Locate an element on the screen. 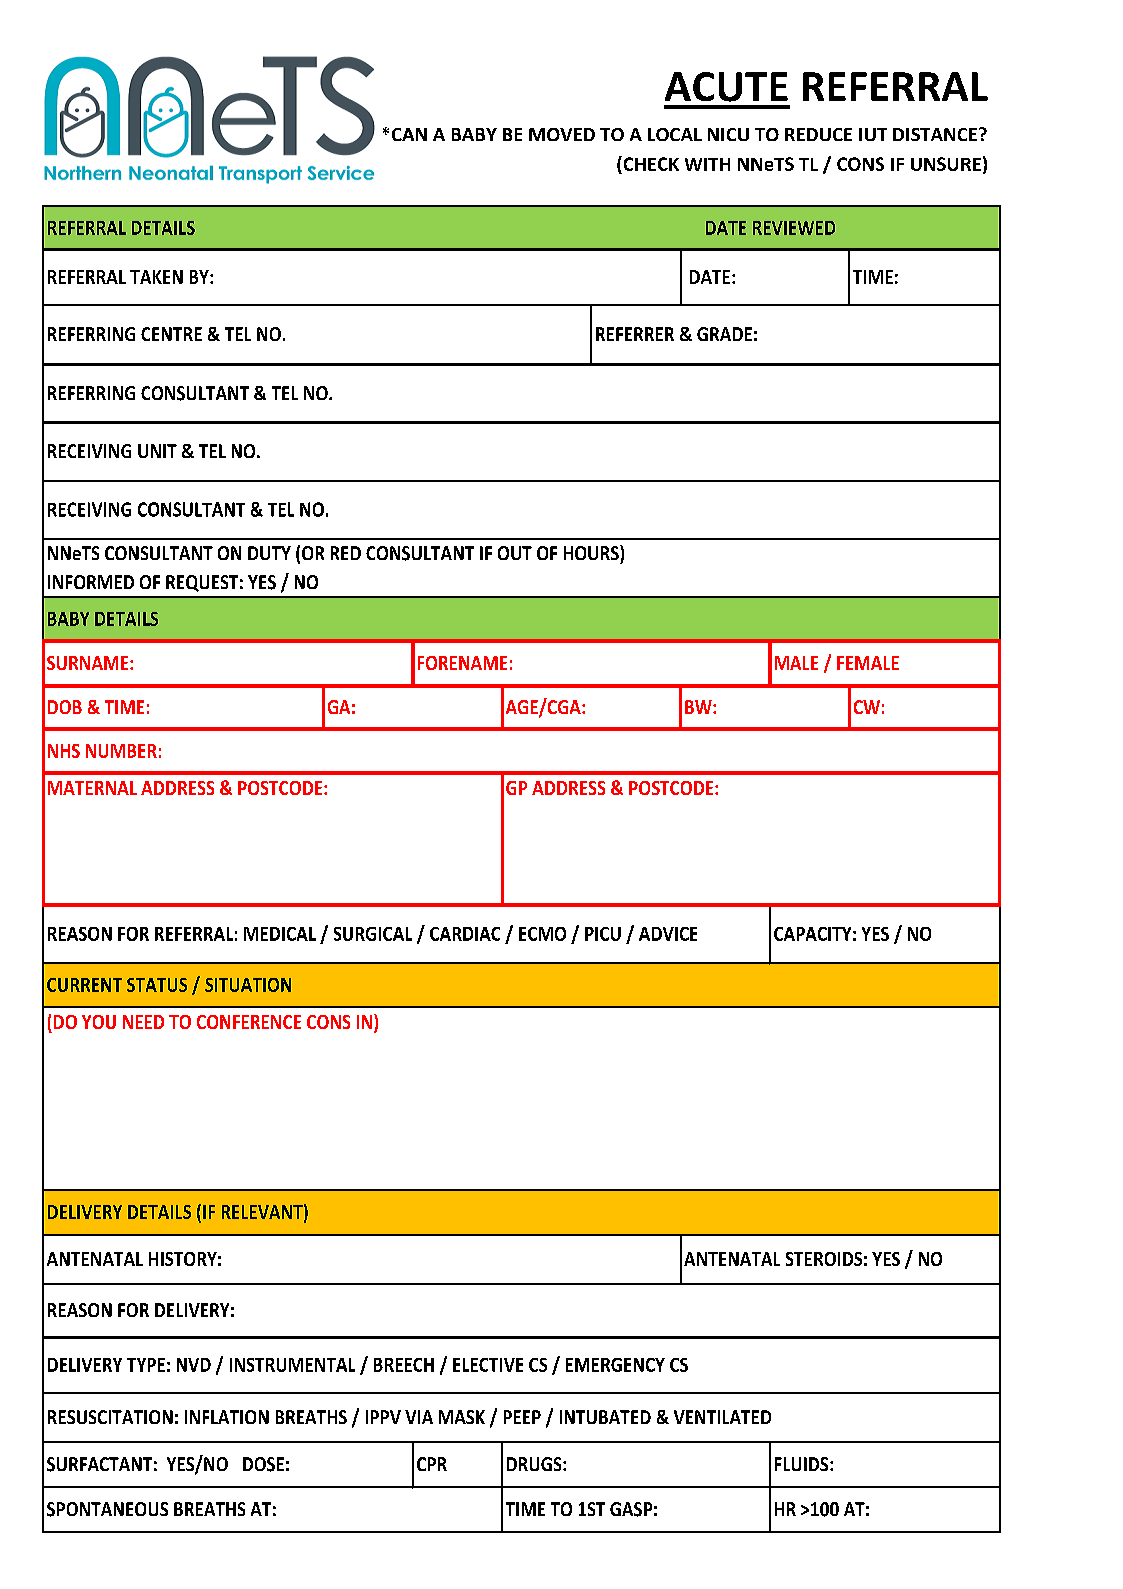  REDUCE is located at coordinates (818, 134).
